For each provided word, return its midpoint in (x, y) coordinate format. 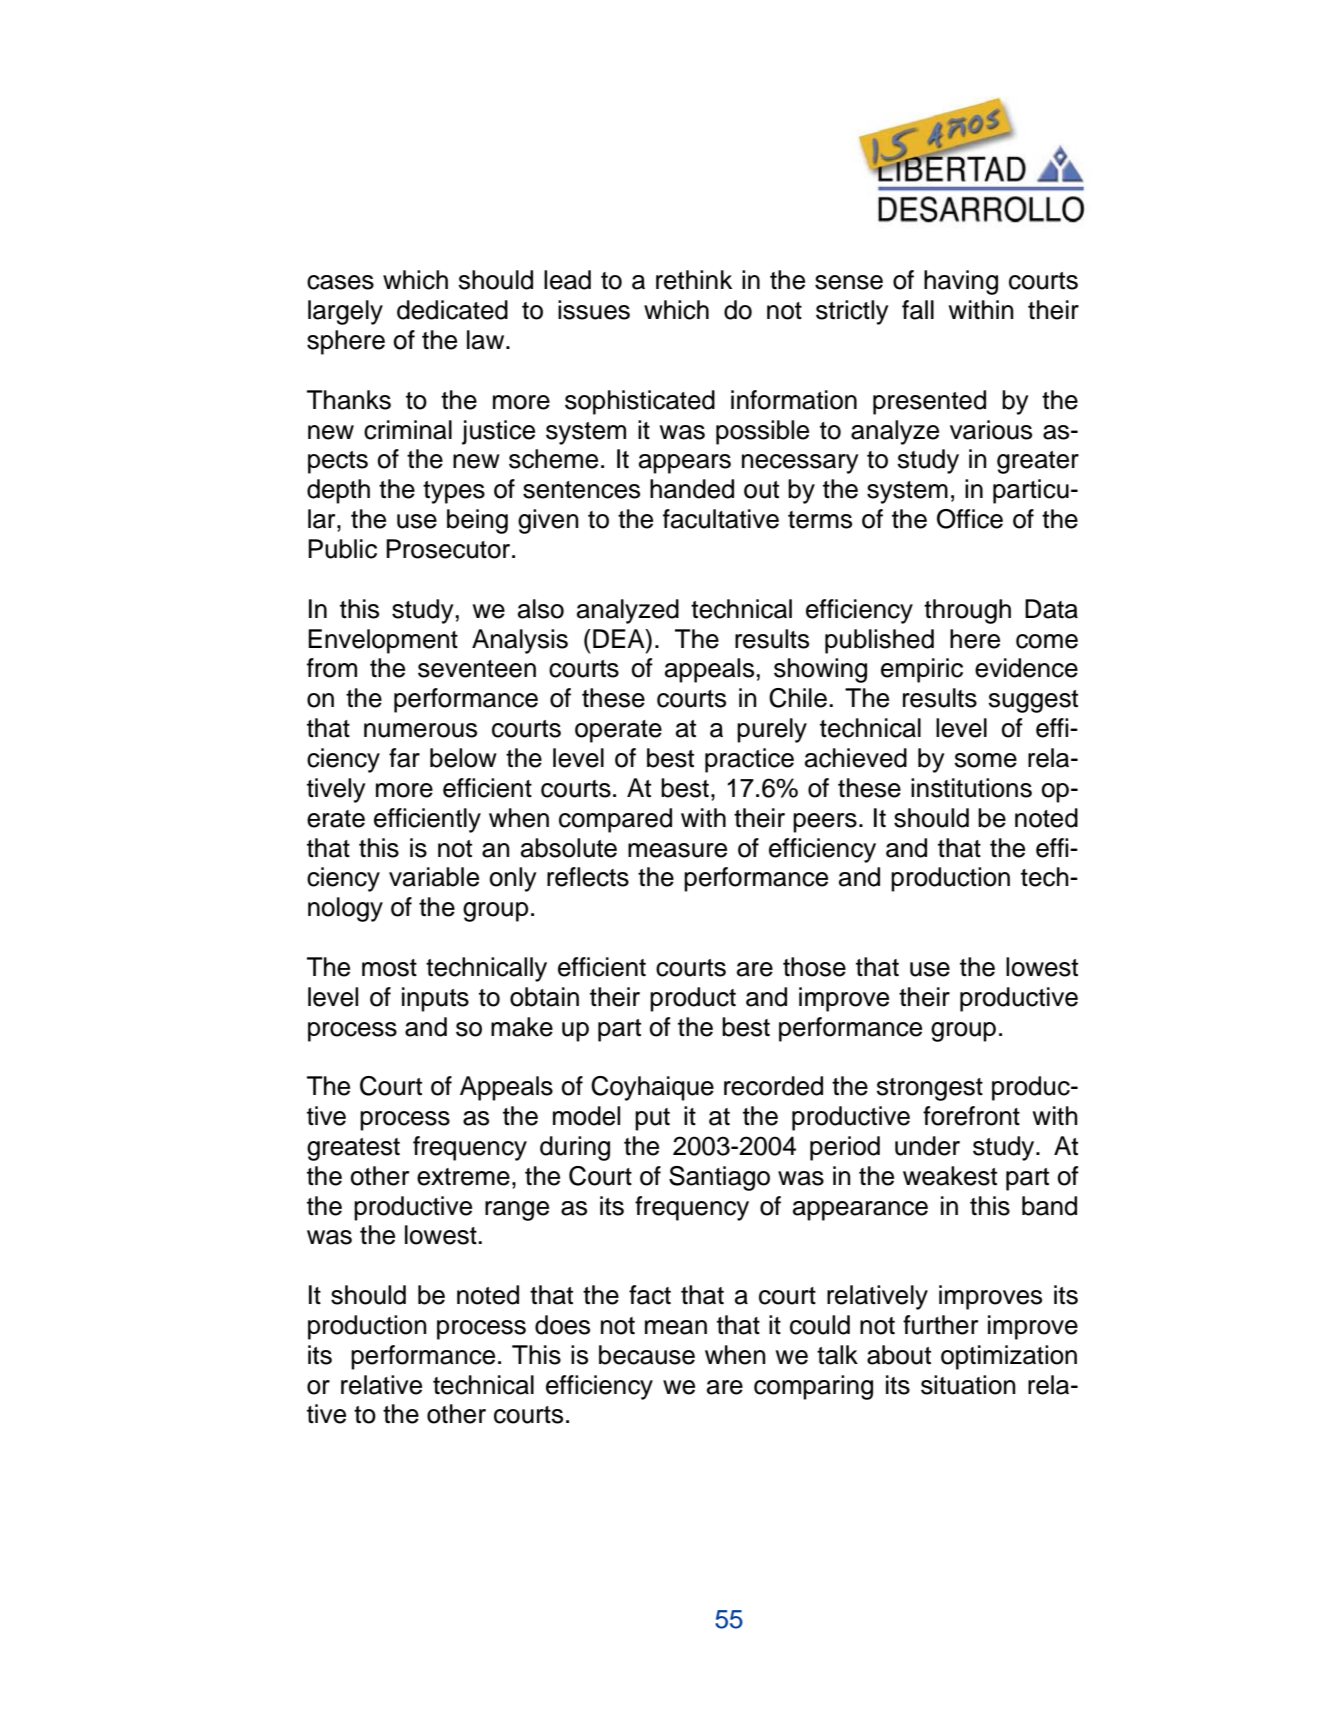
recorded (773, 1086)
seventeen (477, 669)
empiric (922, 670)
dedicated (452, 310)
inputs (435, 999)
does (562, 1325)
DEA (620, 638)
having (961, 282)
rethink (694, 280)
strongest (930, 1089)
